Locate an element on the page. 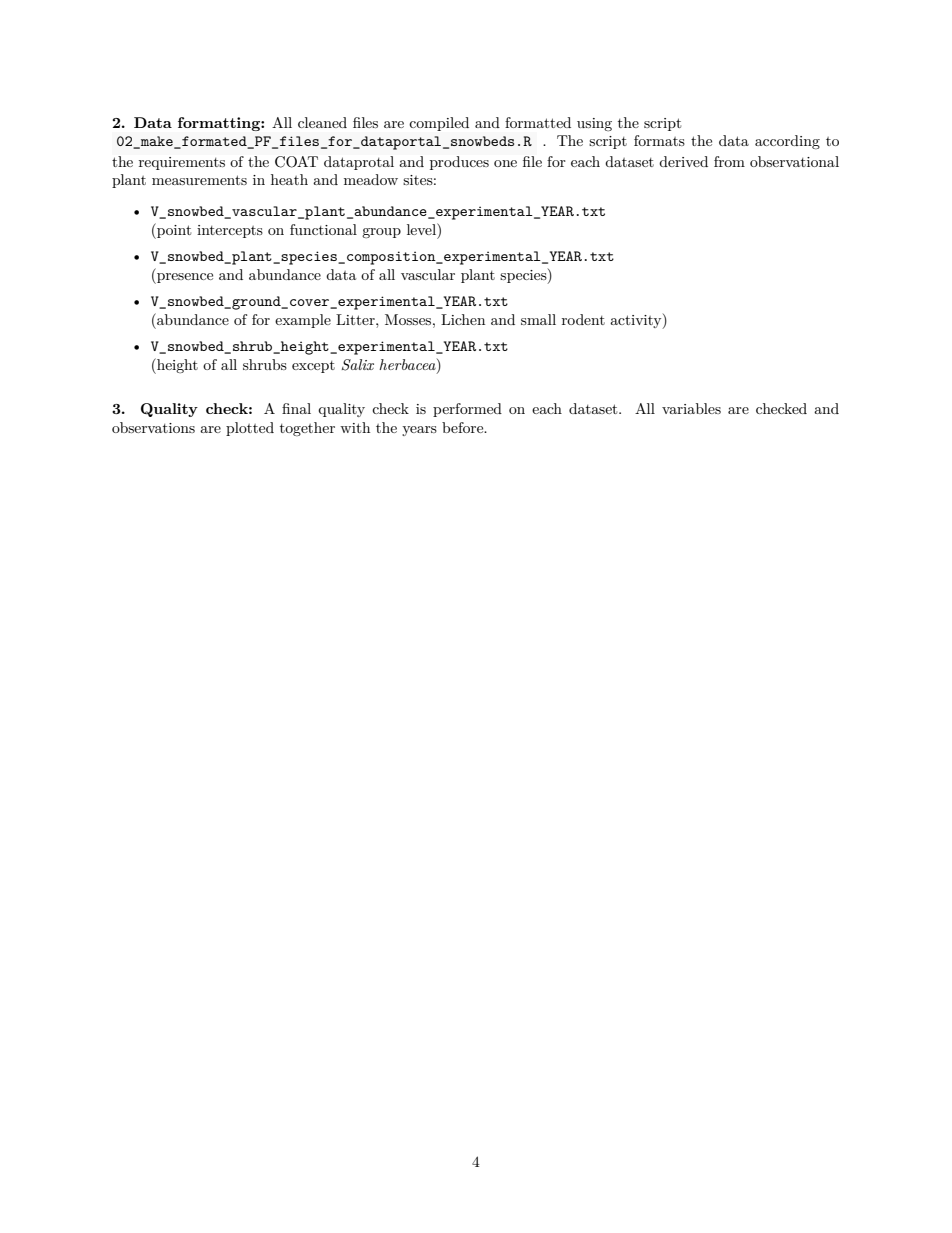  example is located at coordinates (303, 321).
